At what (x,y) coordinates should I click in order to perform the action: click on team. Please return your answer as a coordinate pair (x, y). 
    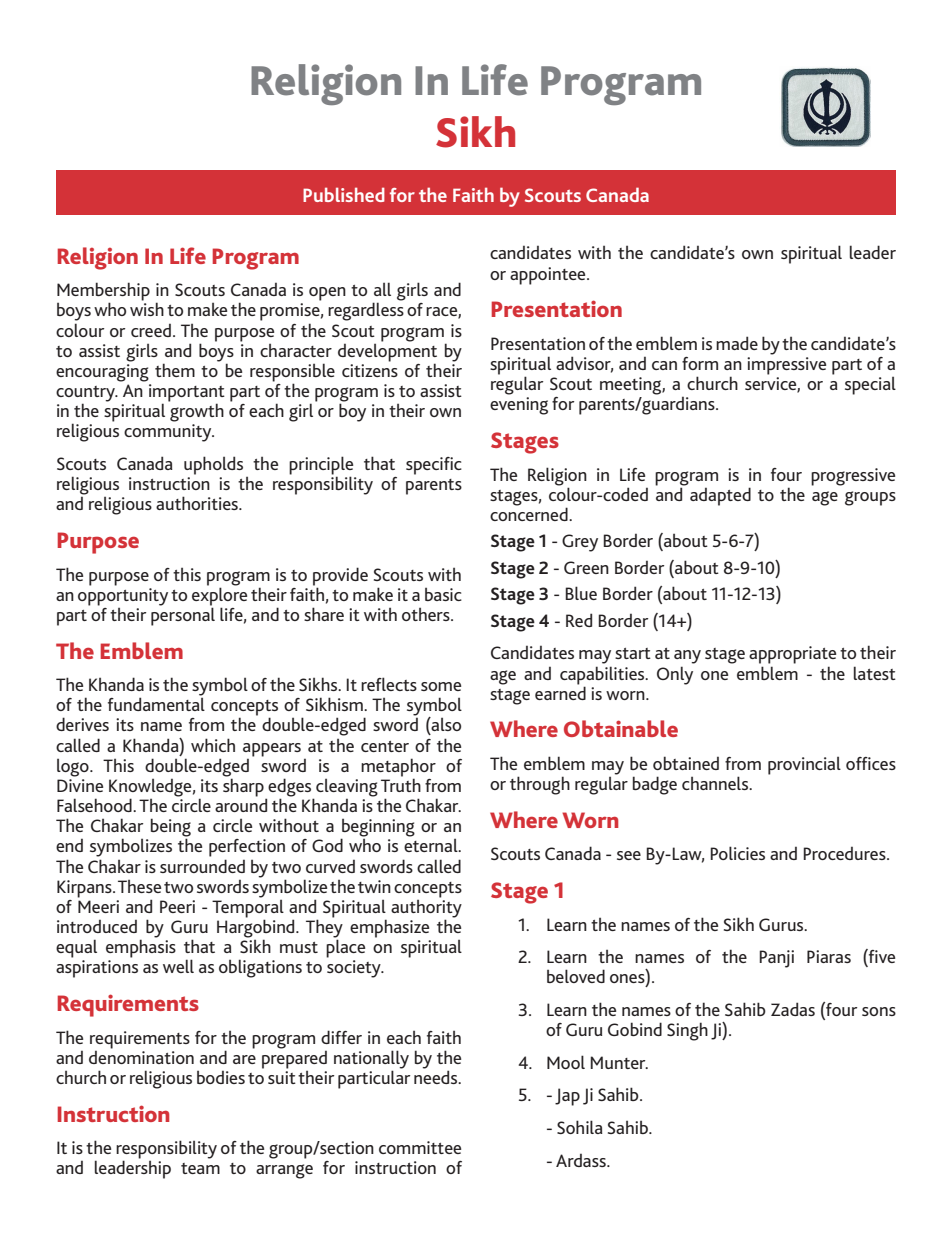
    Looking at the image, I should click on (200, 1168).
